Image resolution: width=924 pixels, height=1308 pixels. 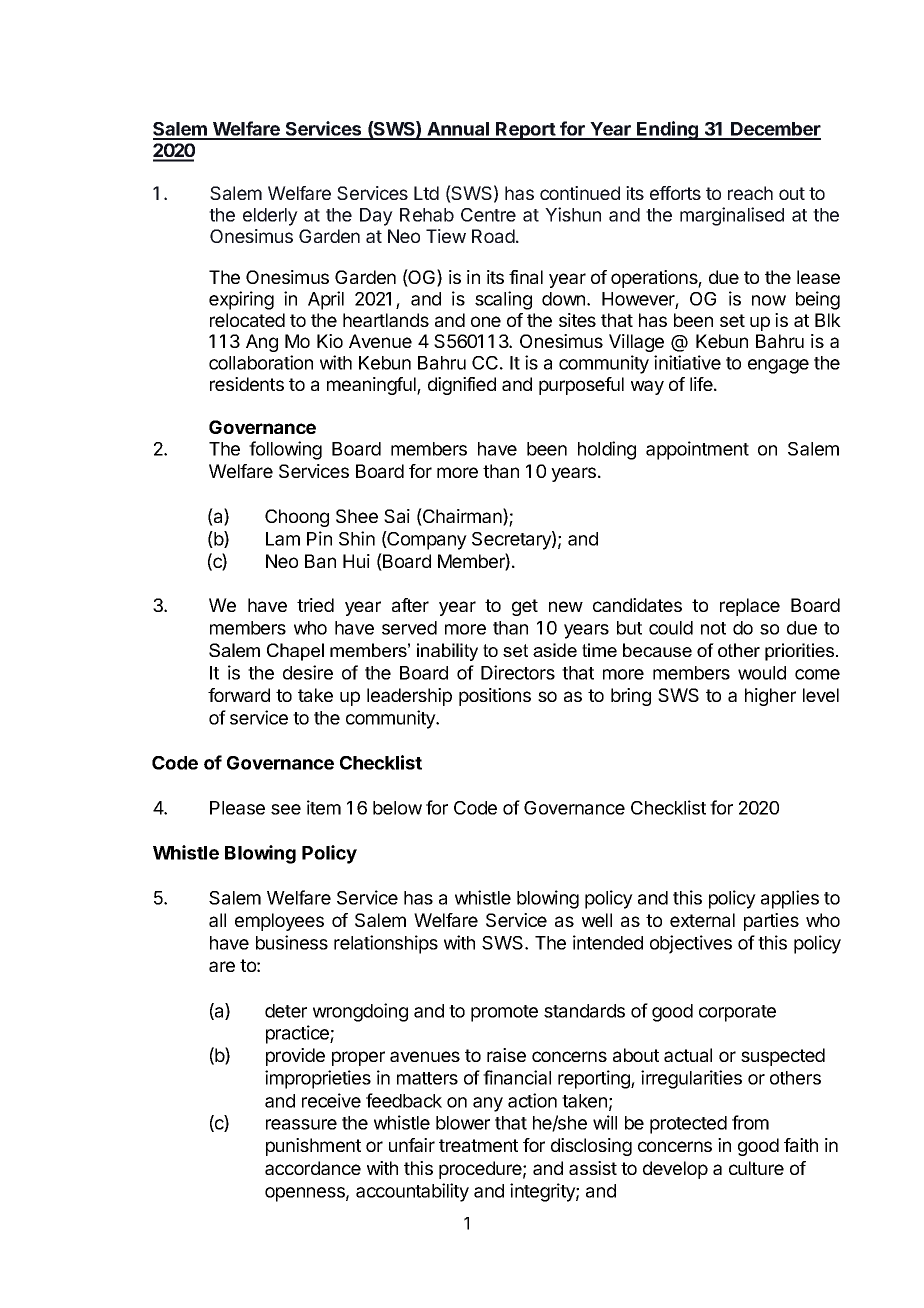 I want to click on accordance, so click(x=313, y=1168).
